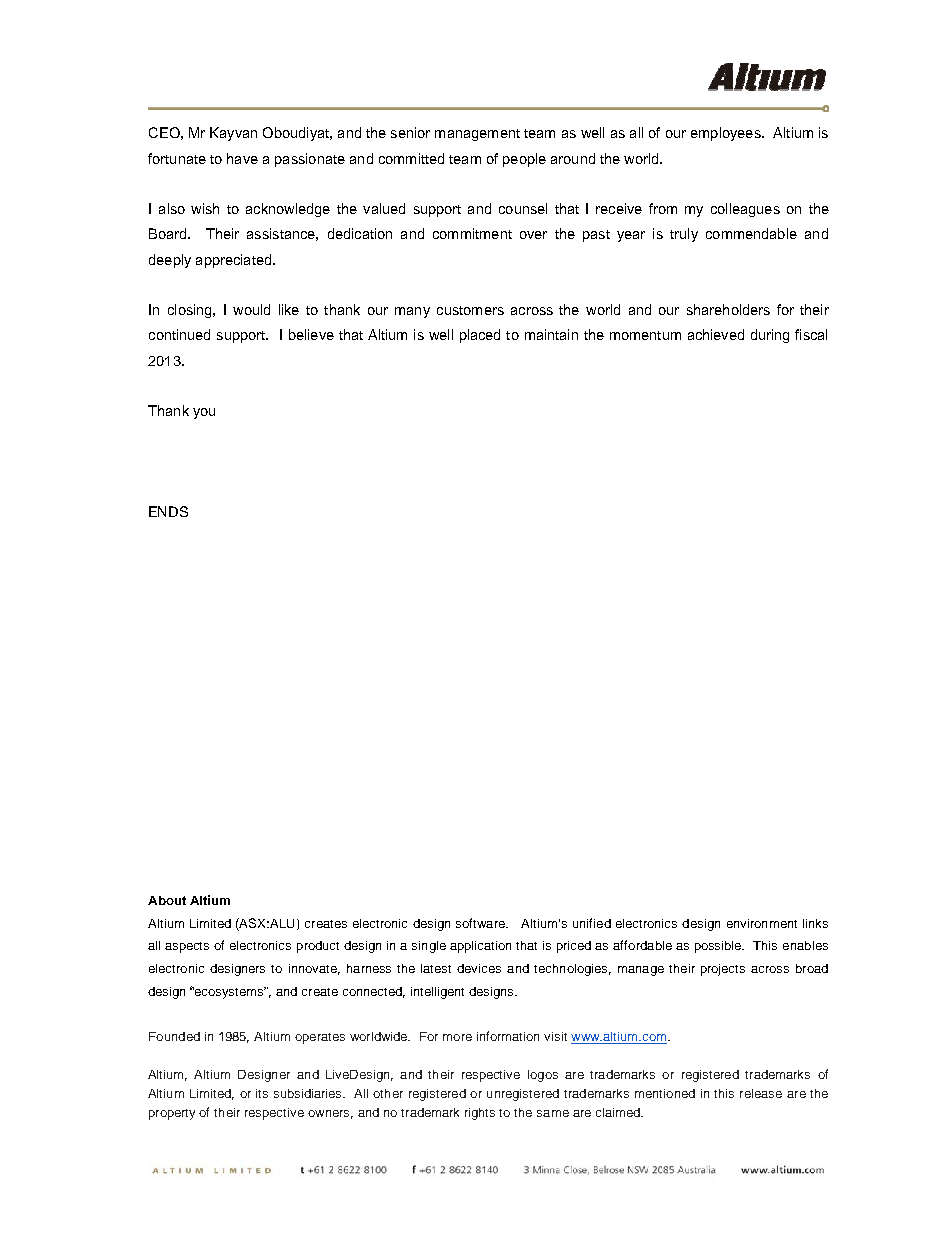 This screenshot has width=952, height=1233. I want to click on rights, so click(480, 1114).
